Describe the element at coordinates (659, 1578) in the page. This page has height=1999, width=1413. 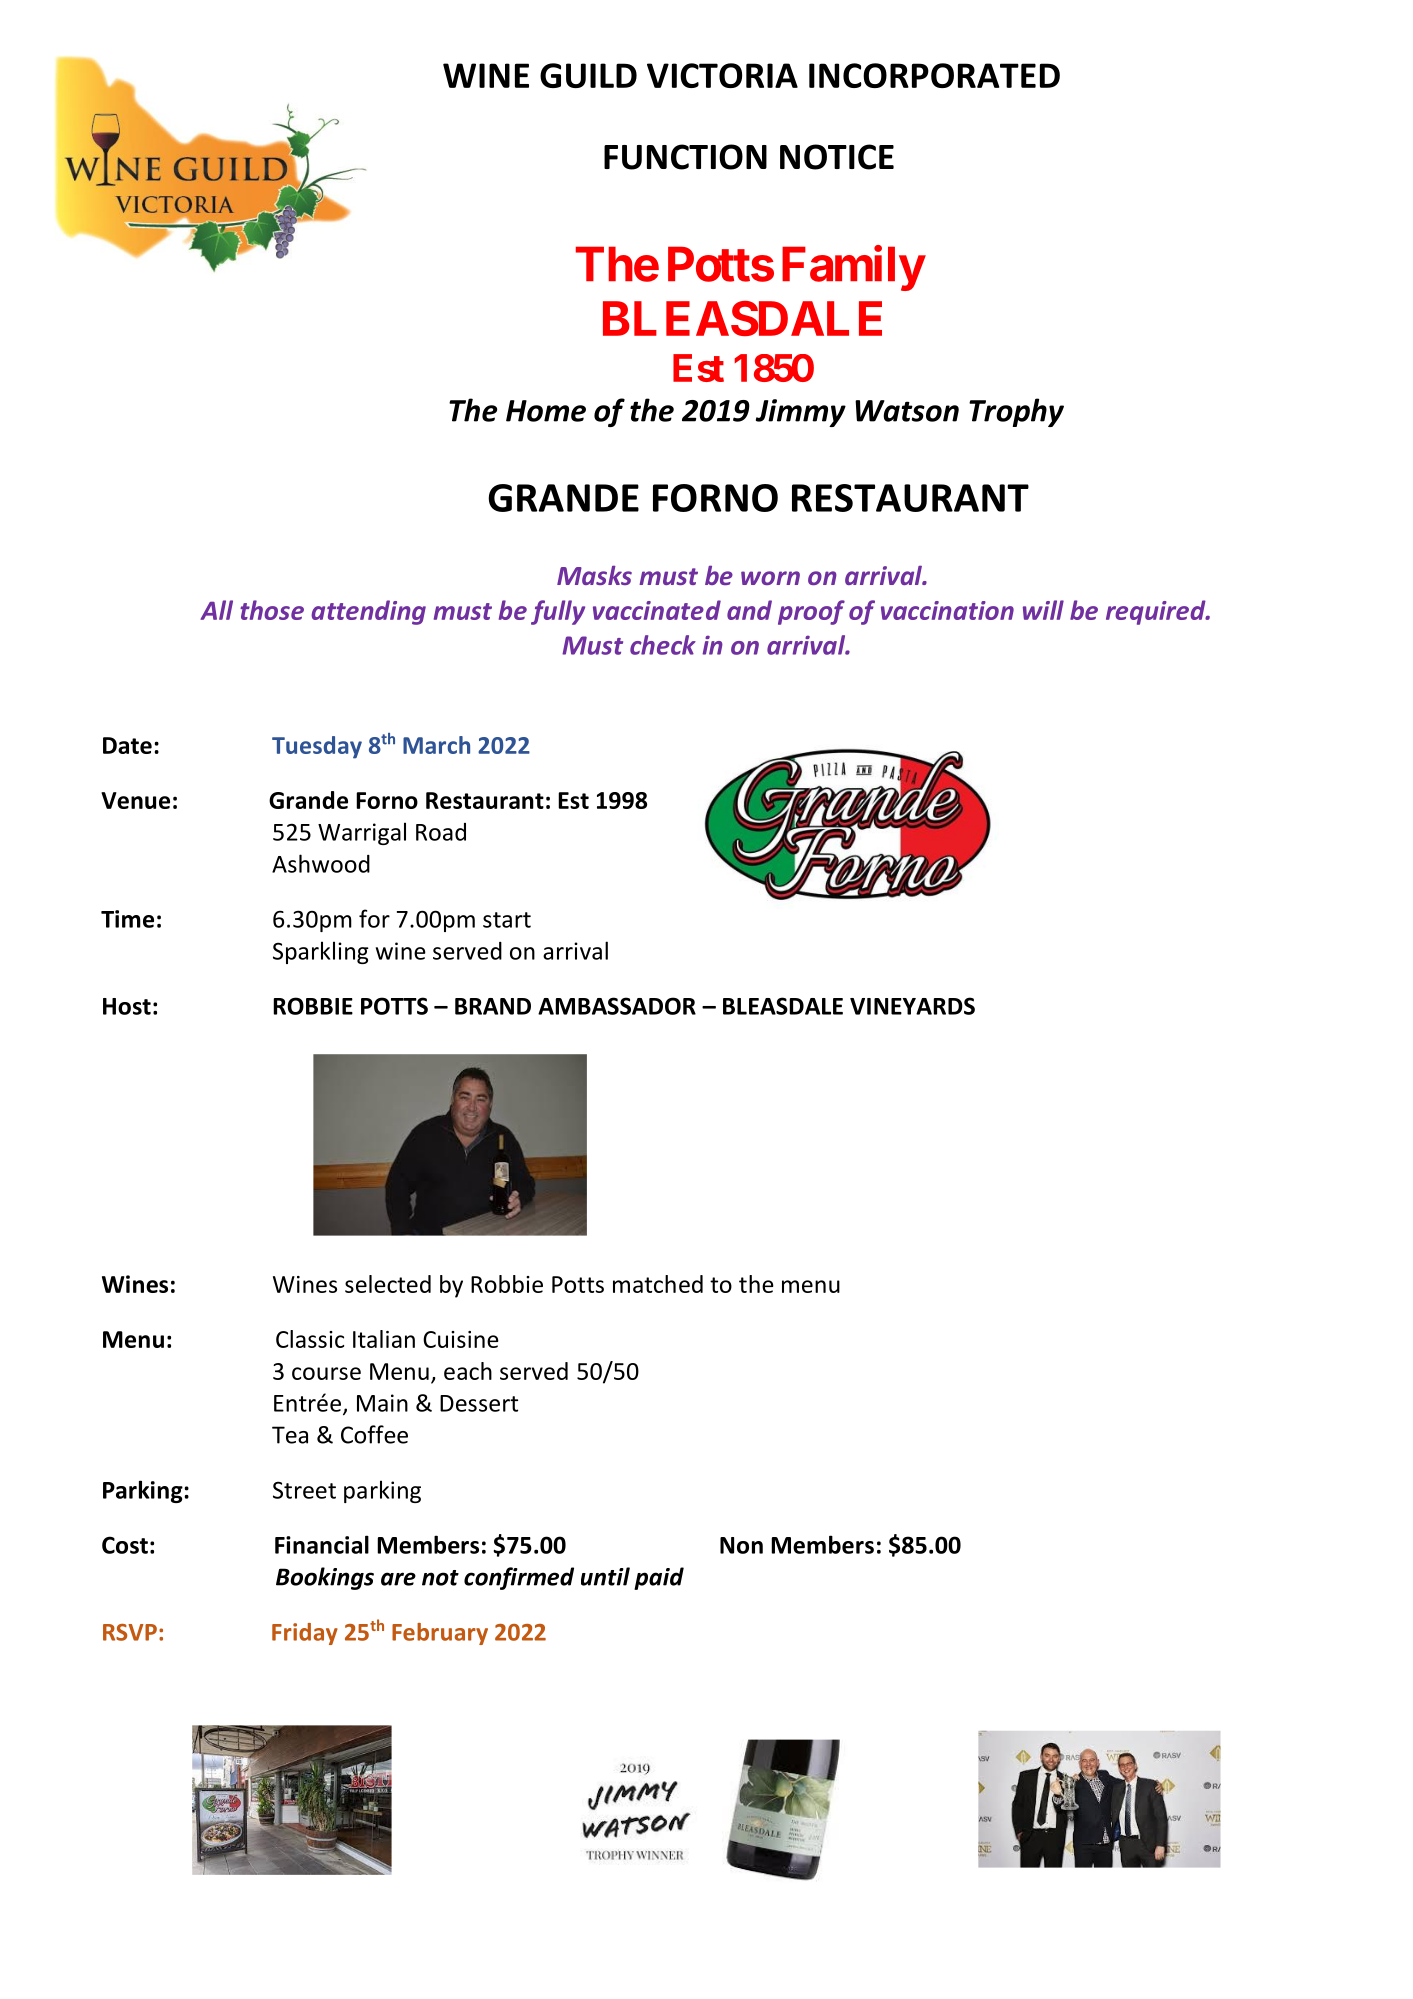
I see `paid` at that location.
